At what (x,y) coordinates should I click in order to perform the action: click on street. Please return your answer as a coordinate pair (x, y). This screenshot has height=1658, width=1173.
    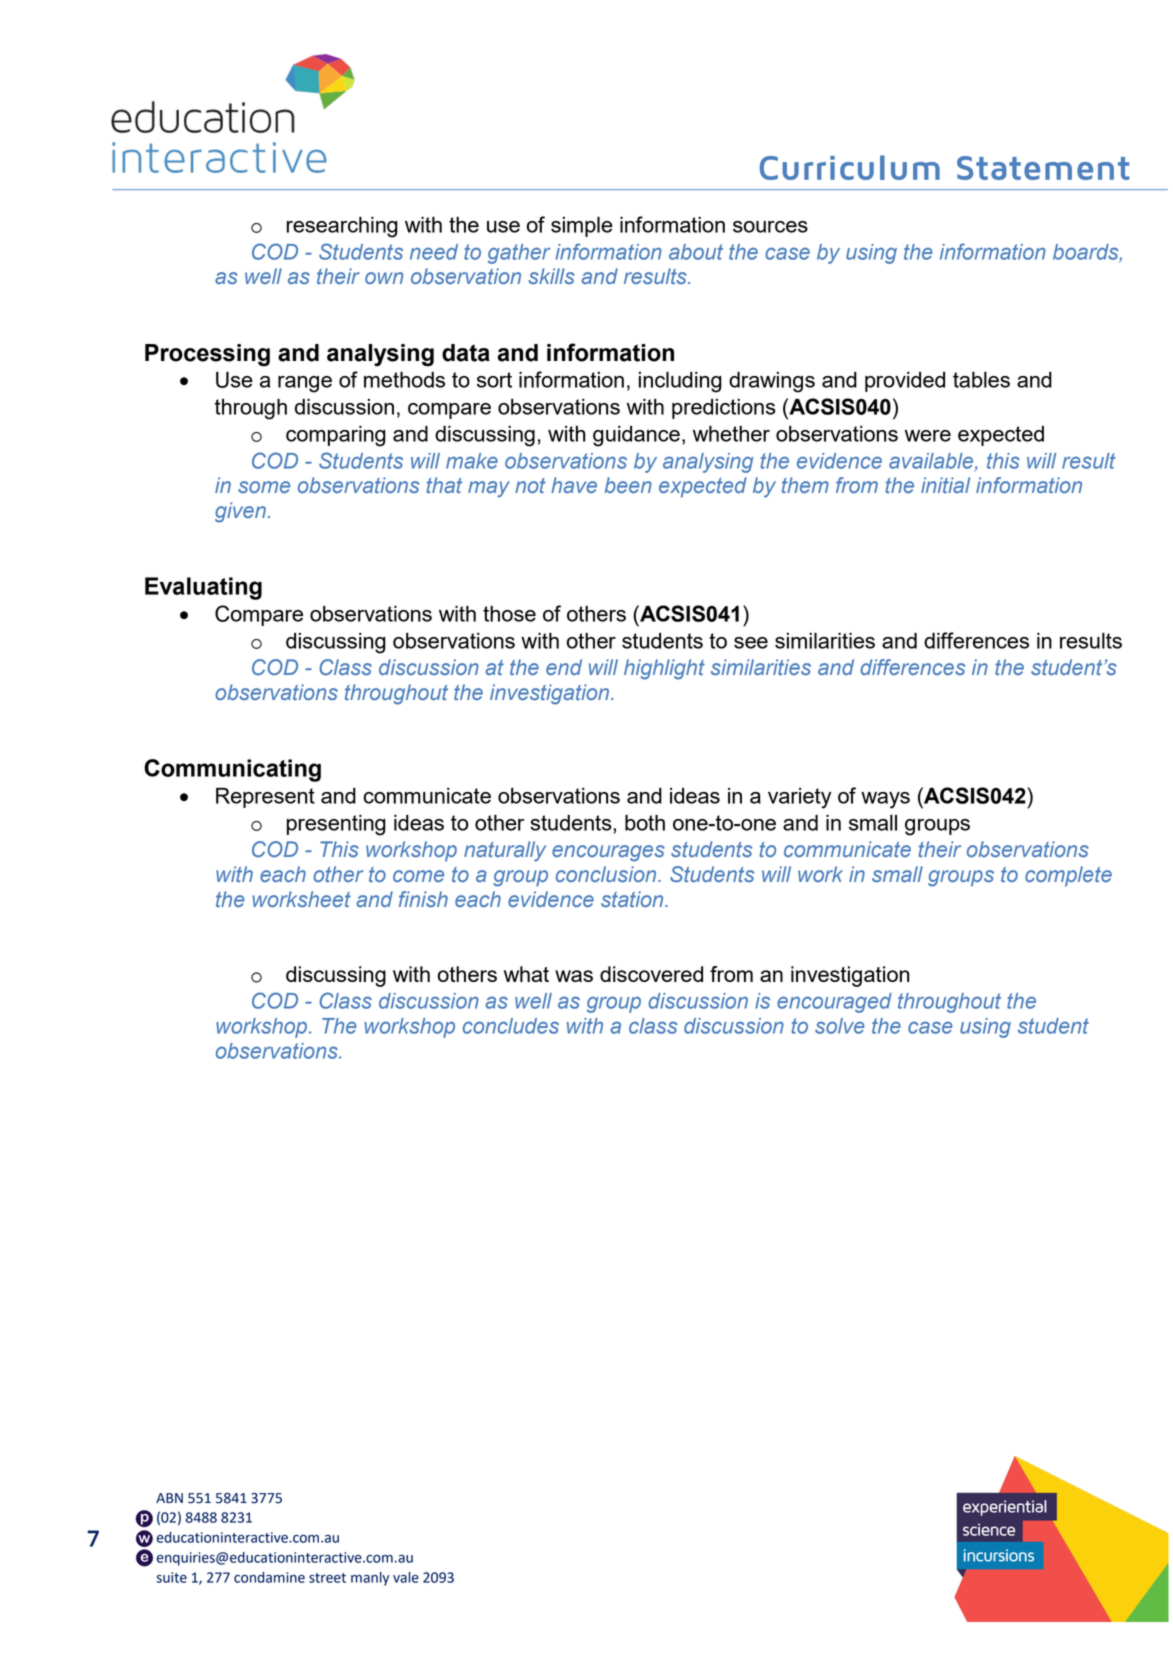
    Looking at the image, I should click on (327, 1578).
